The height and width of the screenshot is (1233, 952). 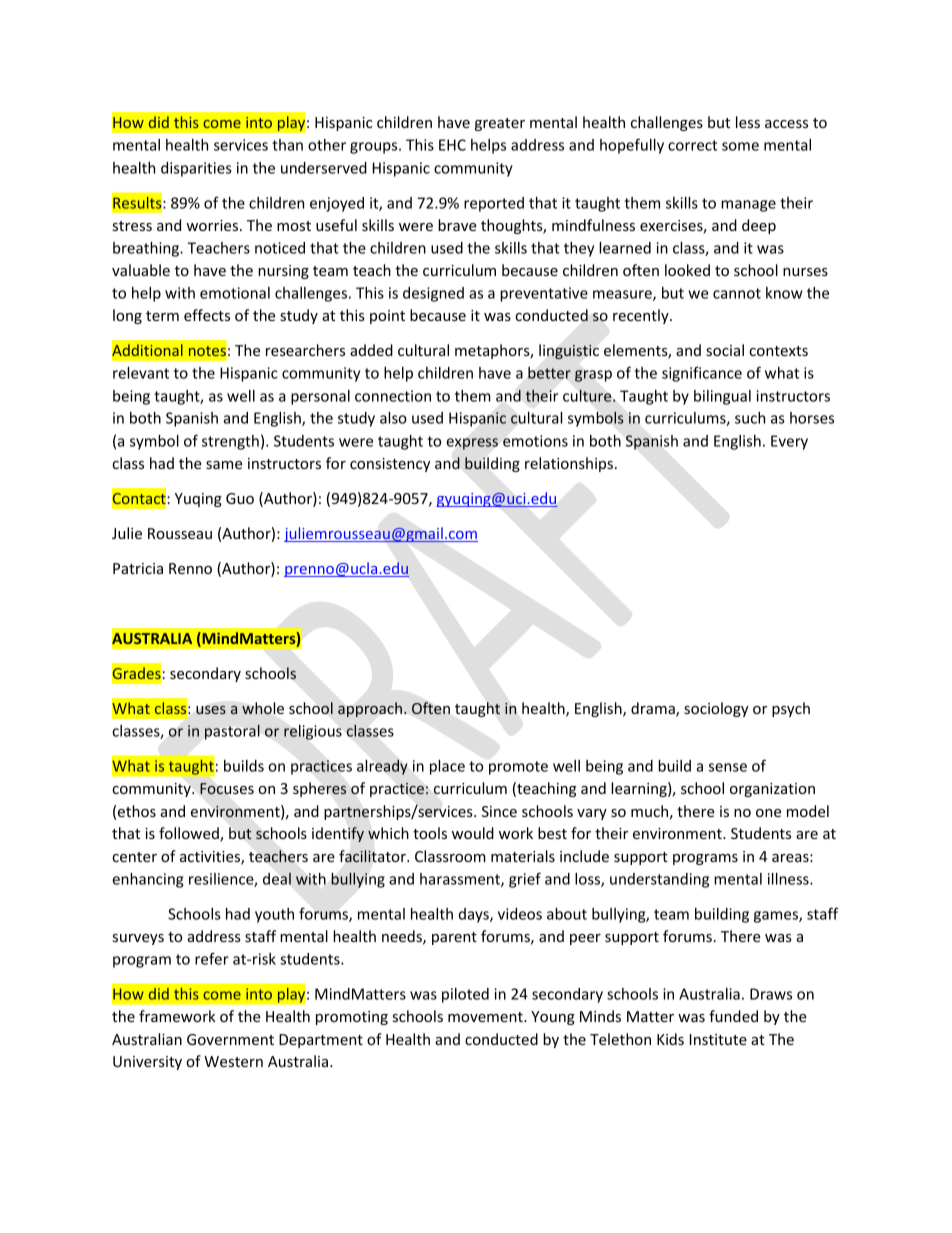 What do you see at coordinates (232, 732) in the screenshot?
I see `pastoral` at bounding box center [232, 732].
